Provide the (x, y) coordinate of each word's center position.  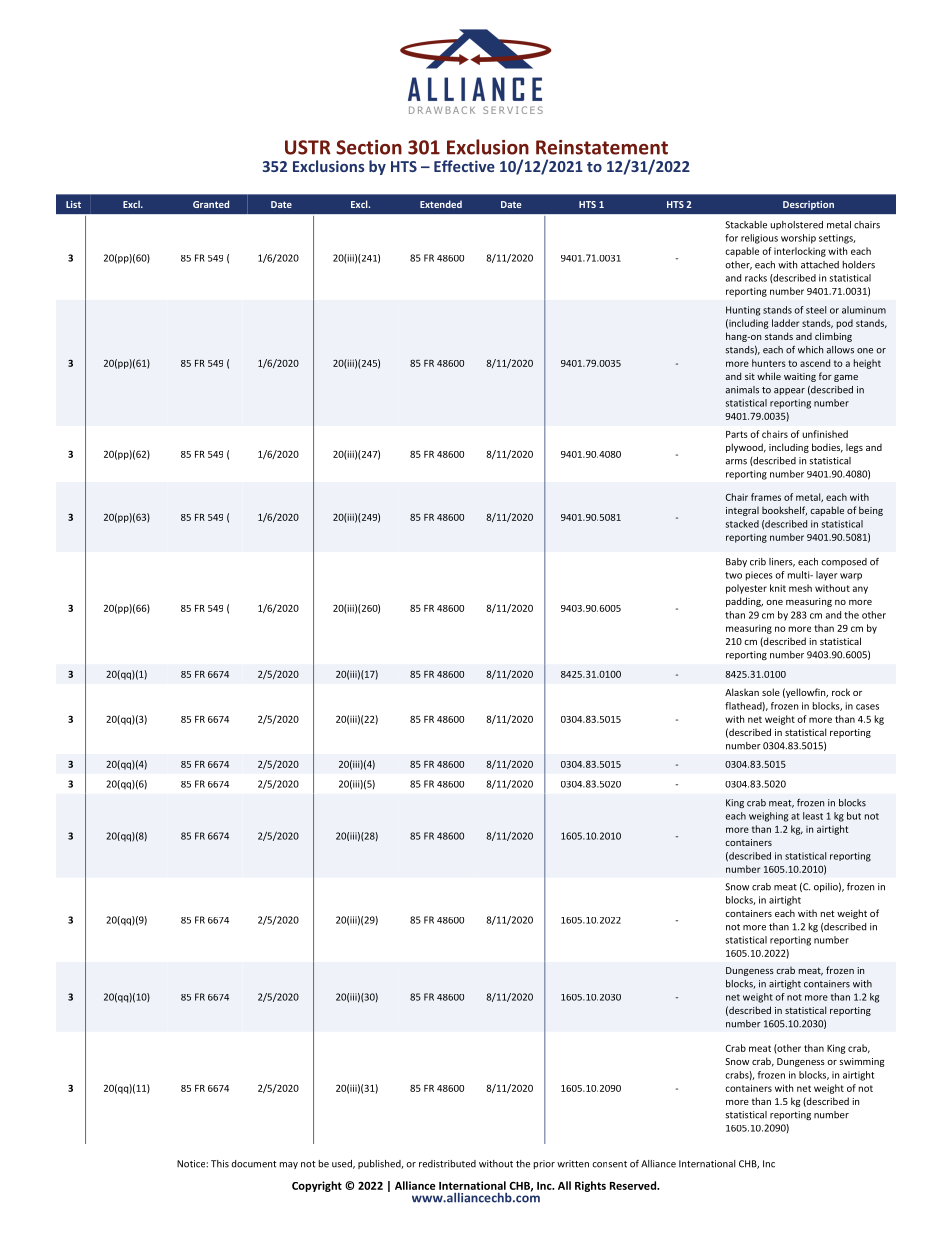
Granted (211, 204)
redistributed (447, 1164)
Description (808, 205)
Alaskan (742, 692)
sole (771, 692)
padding (744, 602)
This (220, 1164)
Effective (464, 166)
